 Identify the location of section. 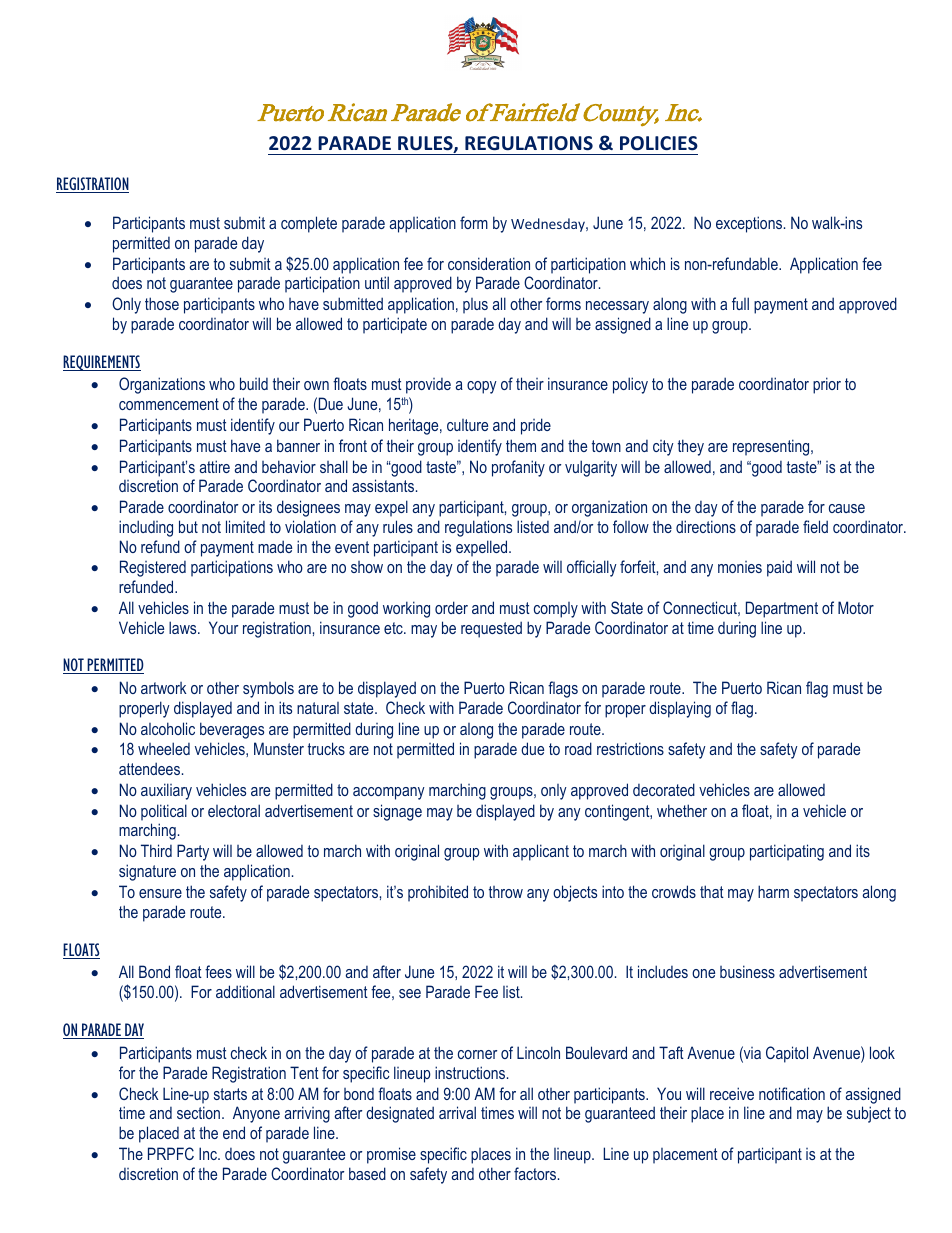
(200, 1112).
